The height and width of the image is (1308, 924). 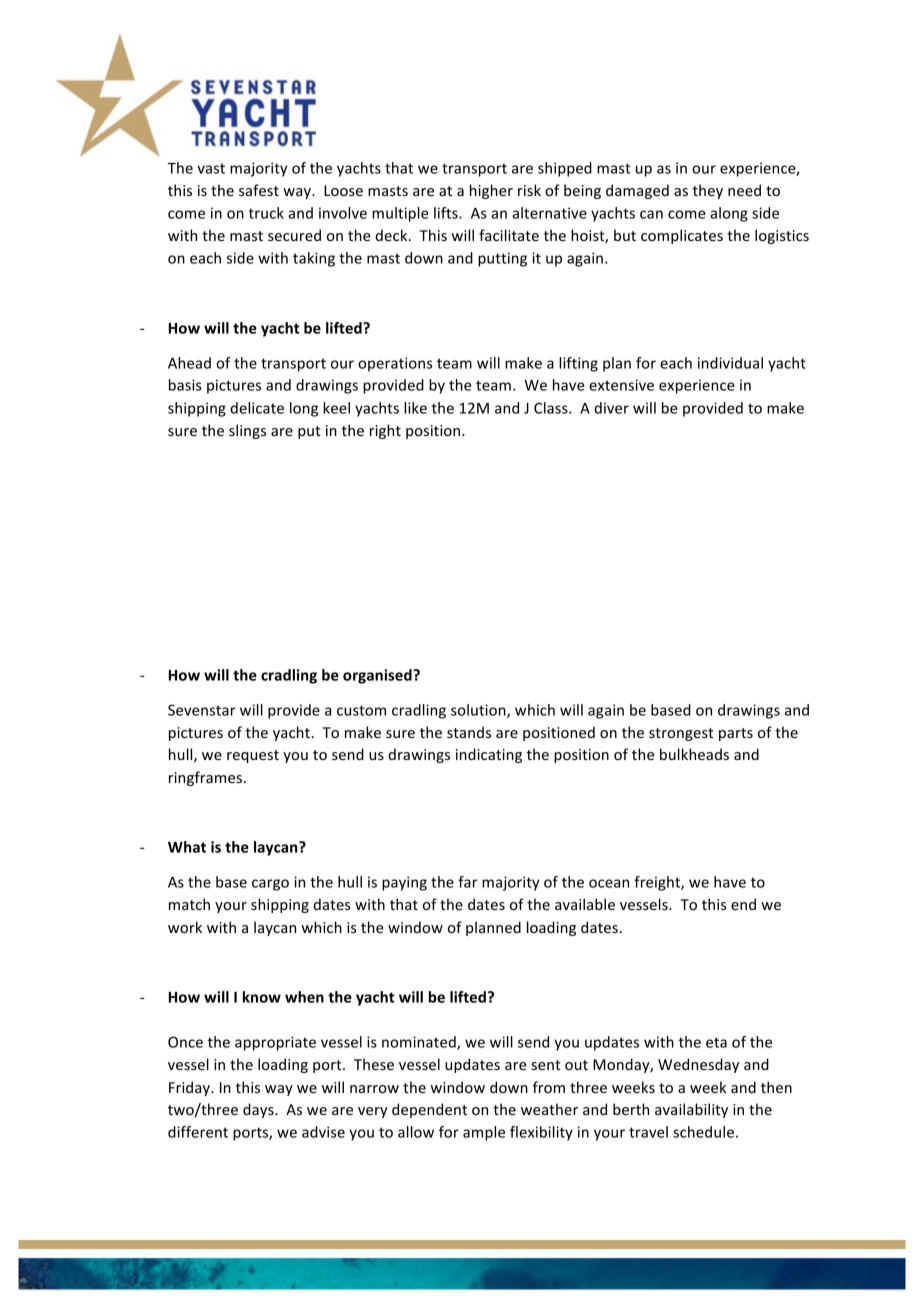 What do you see at coordinates (708, 191) in the image?
I see `they` at bounding box center [708, 191].
